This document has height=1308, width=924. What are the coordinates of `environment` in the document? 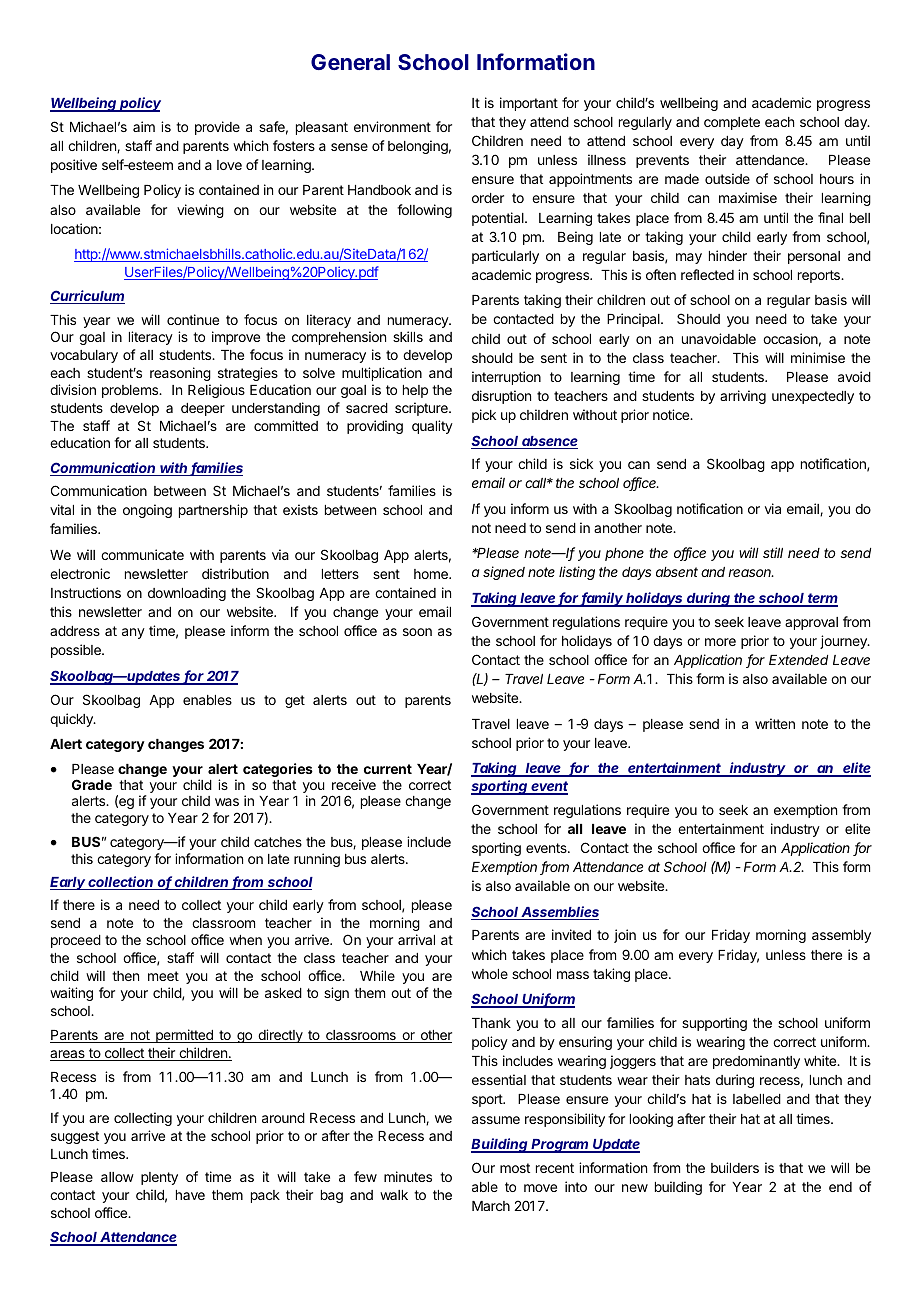 It's located at (392, 126).
